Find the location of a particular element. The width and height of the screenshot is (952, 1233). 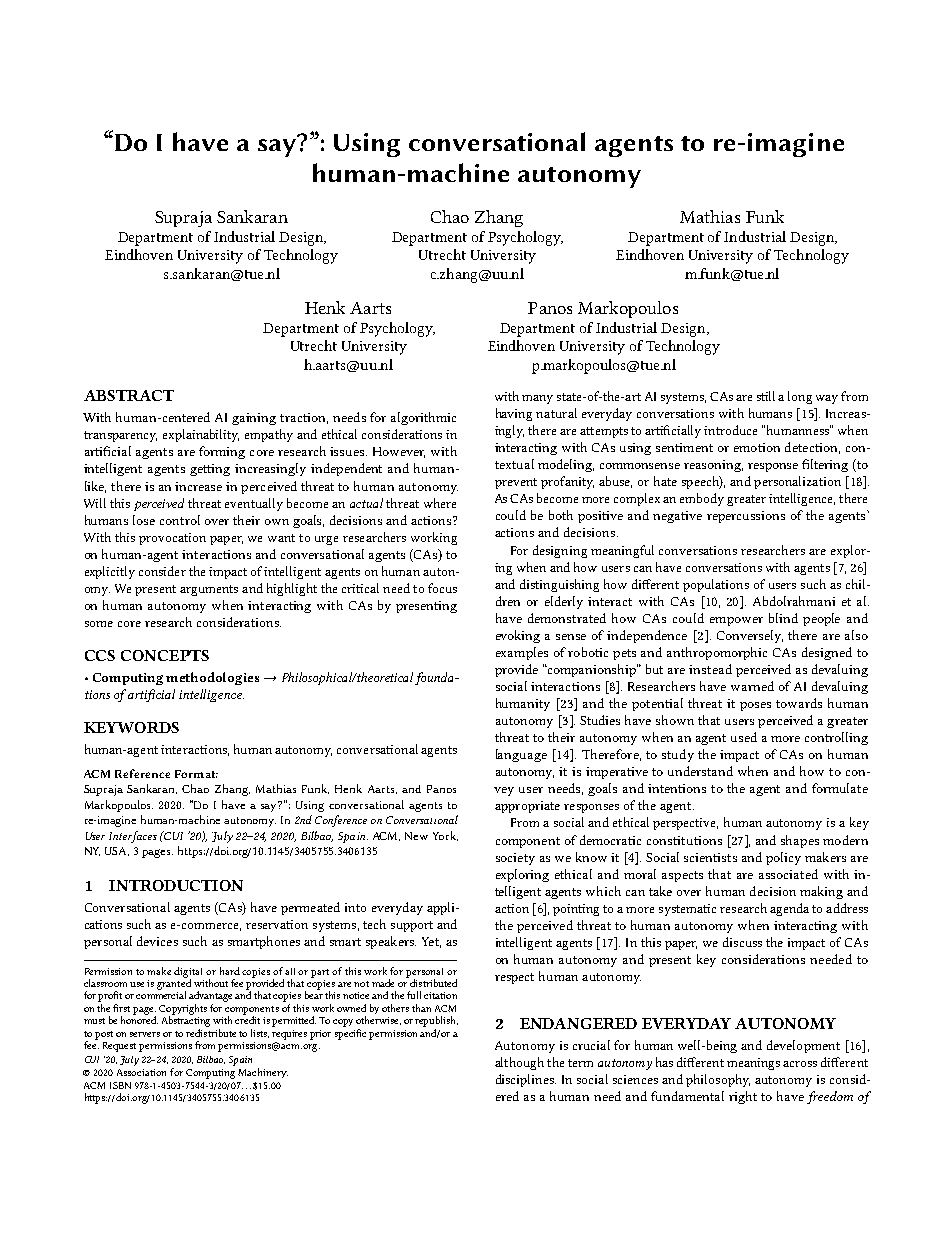

Association is located at coordinates (141, 1072).
